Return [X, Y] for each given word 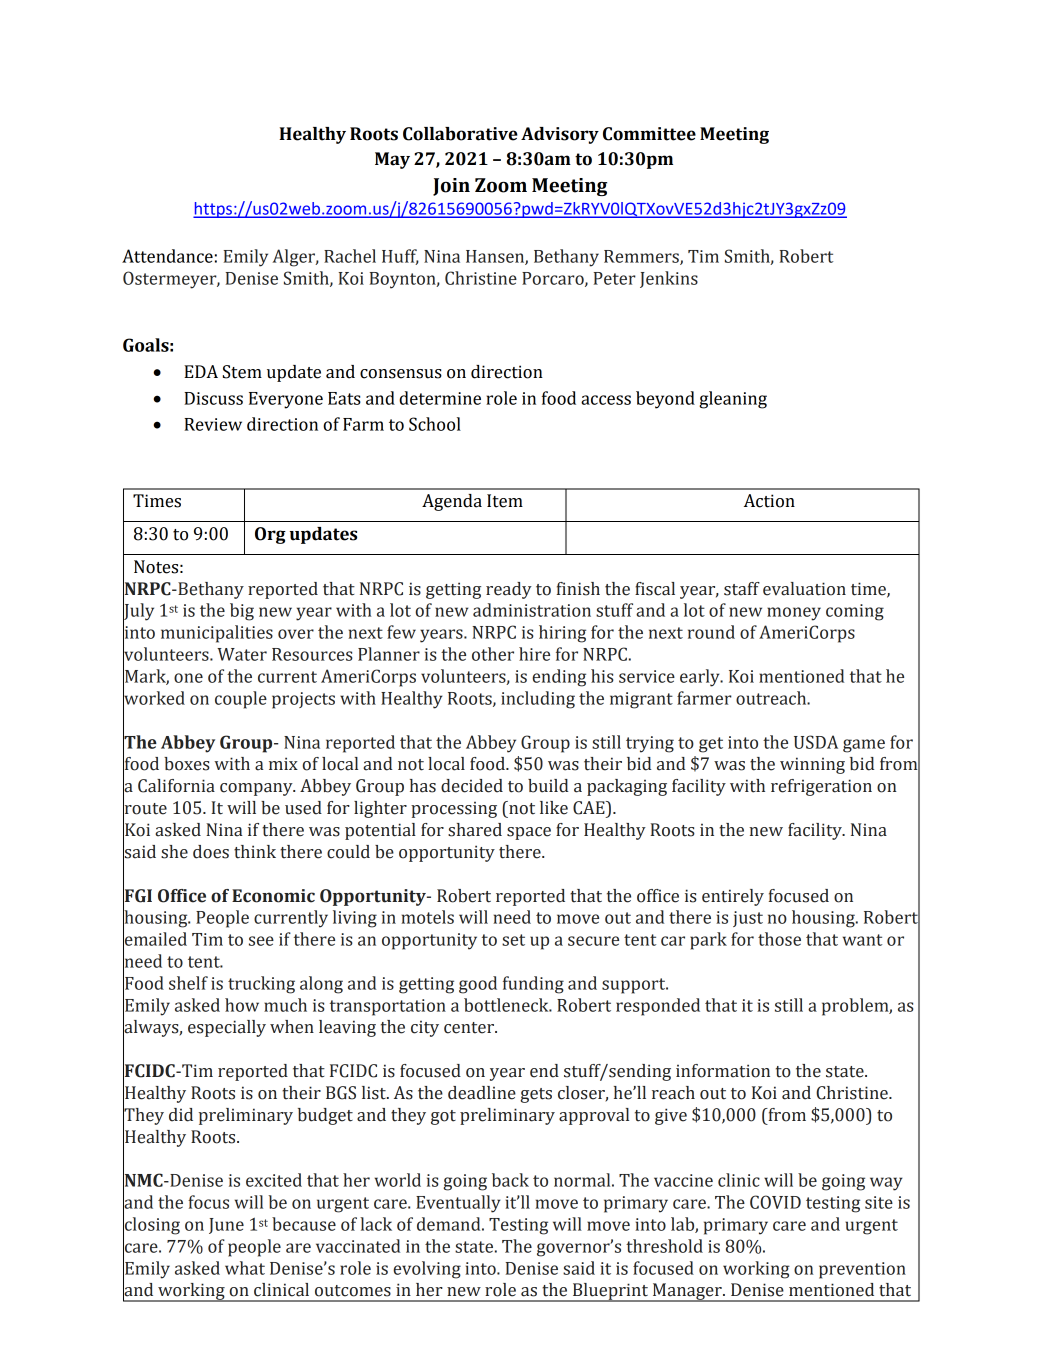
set [513, 940]
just [748, 919]
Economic [273, 896]
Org [270, 535]
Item [505, 501]
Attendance [167, 256]
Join [451, 187]
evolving [427, 1270]
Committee [649, 134]
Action [769, 501]
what [245, 1268]
